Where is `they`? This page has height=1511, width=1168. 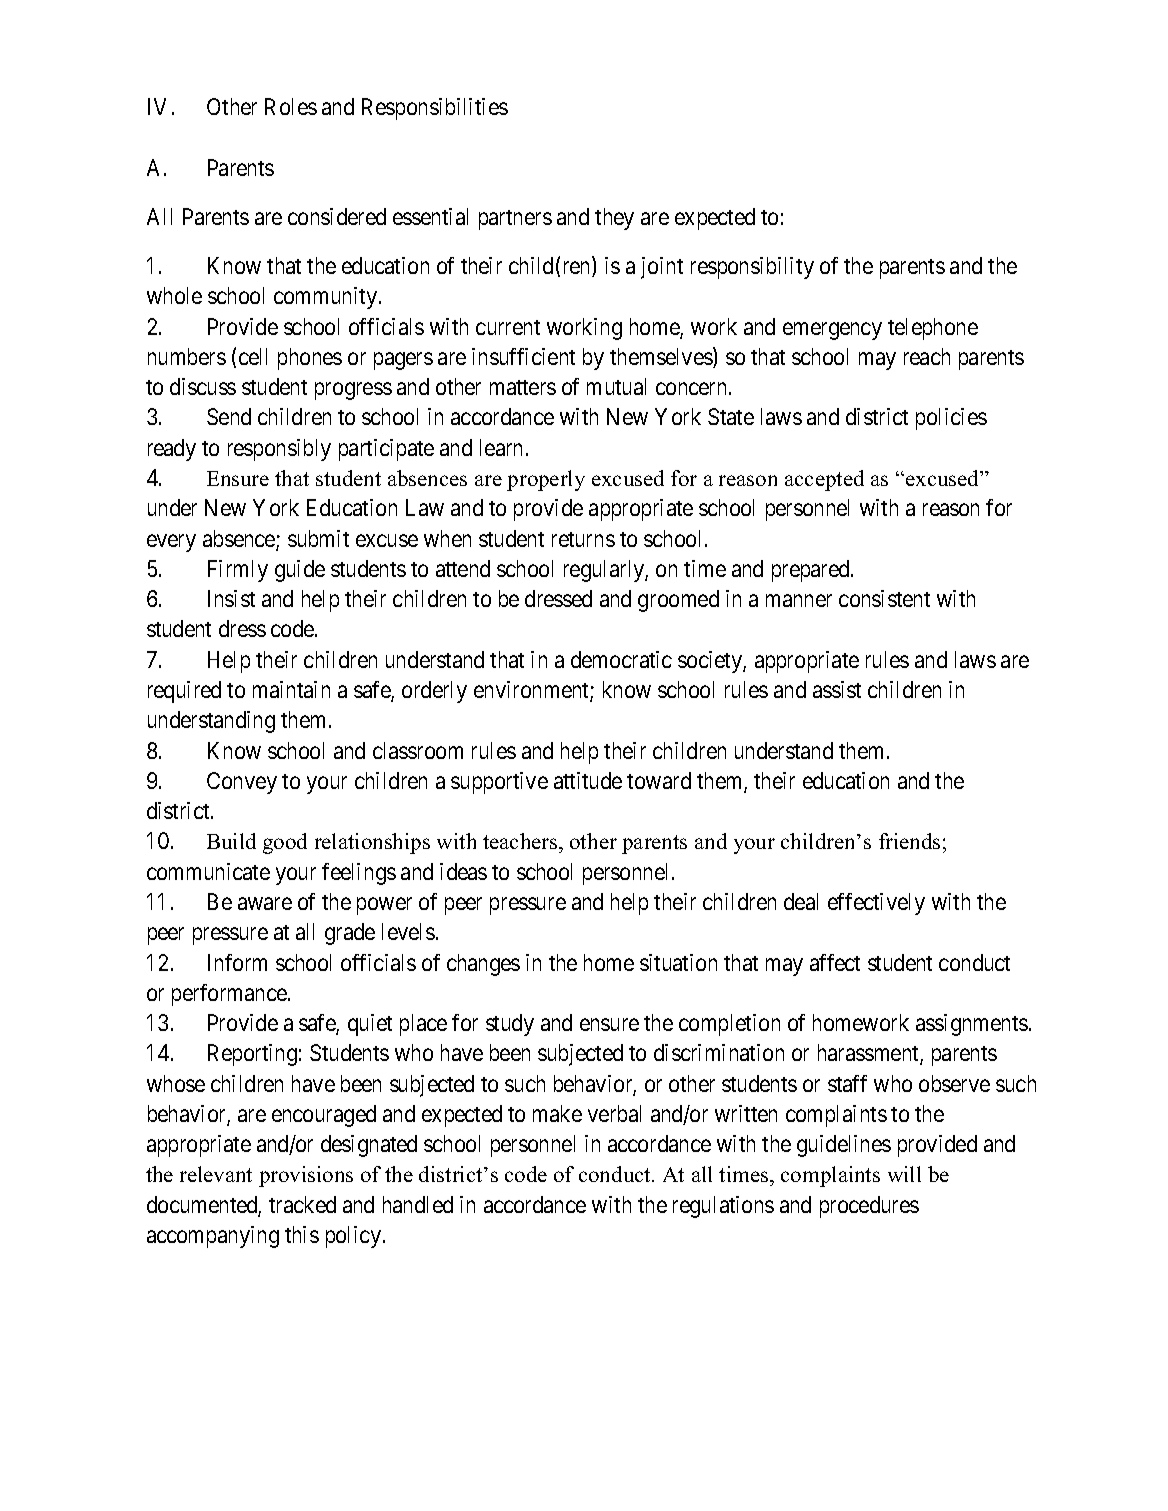
they is located at coordinates (614, 219).
